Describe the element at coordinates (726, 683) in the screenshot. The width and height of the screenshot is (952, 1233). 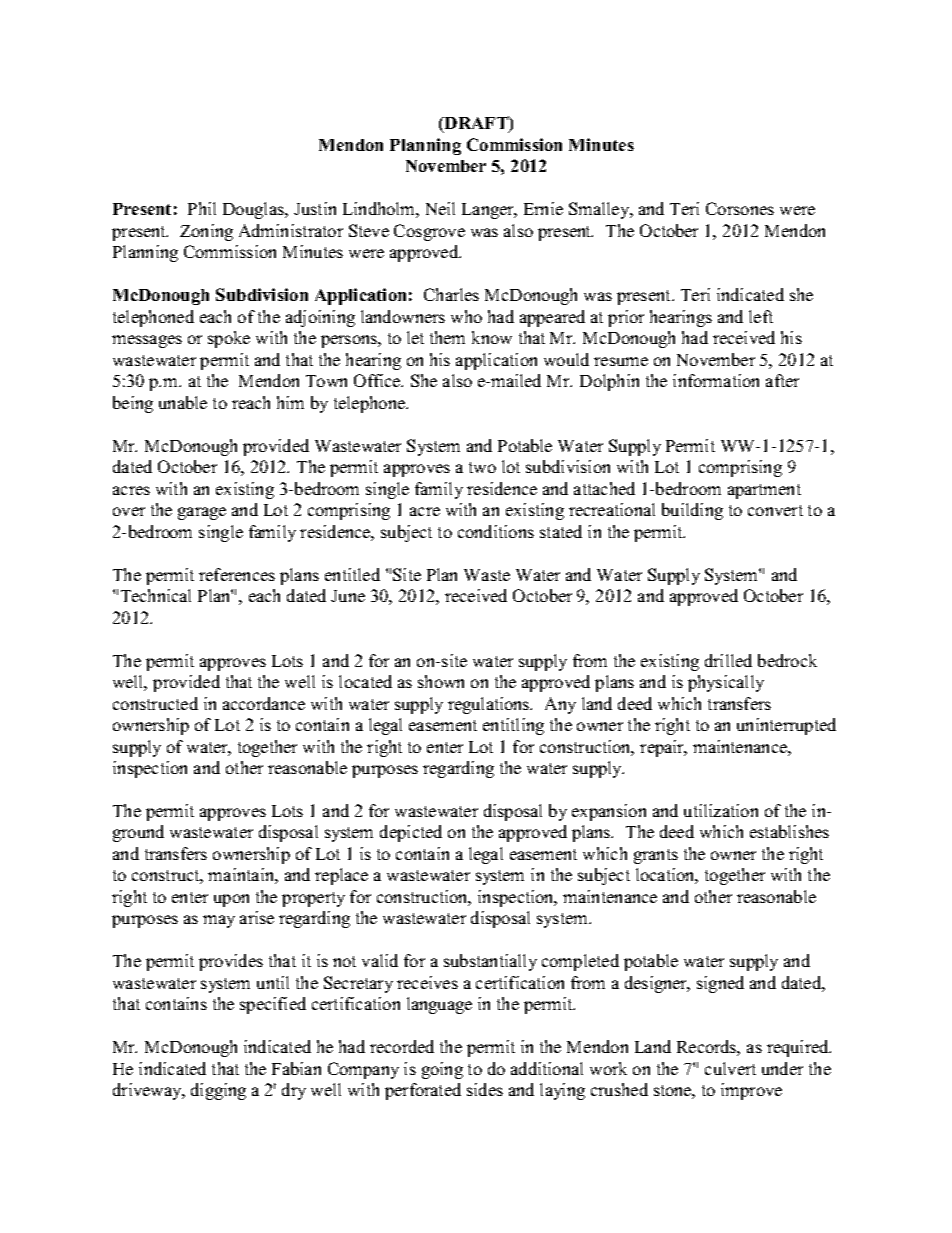
I see `physically` at that location.
